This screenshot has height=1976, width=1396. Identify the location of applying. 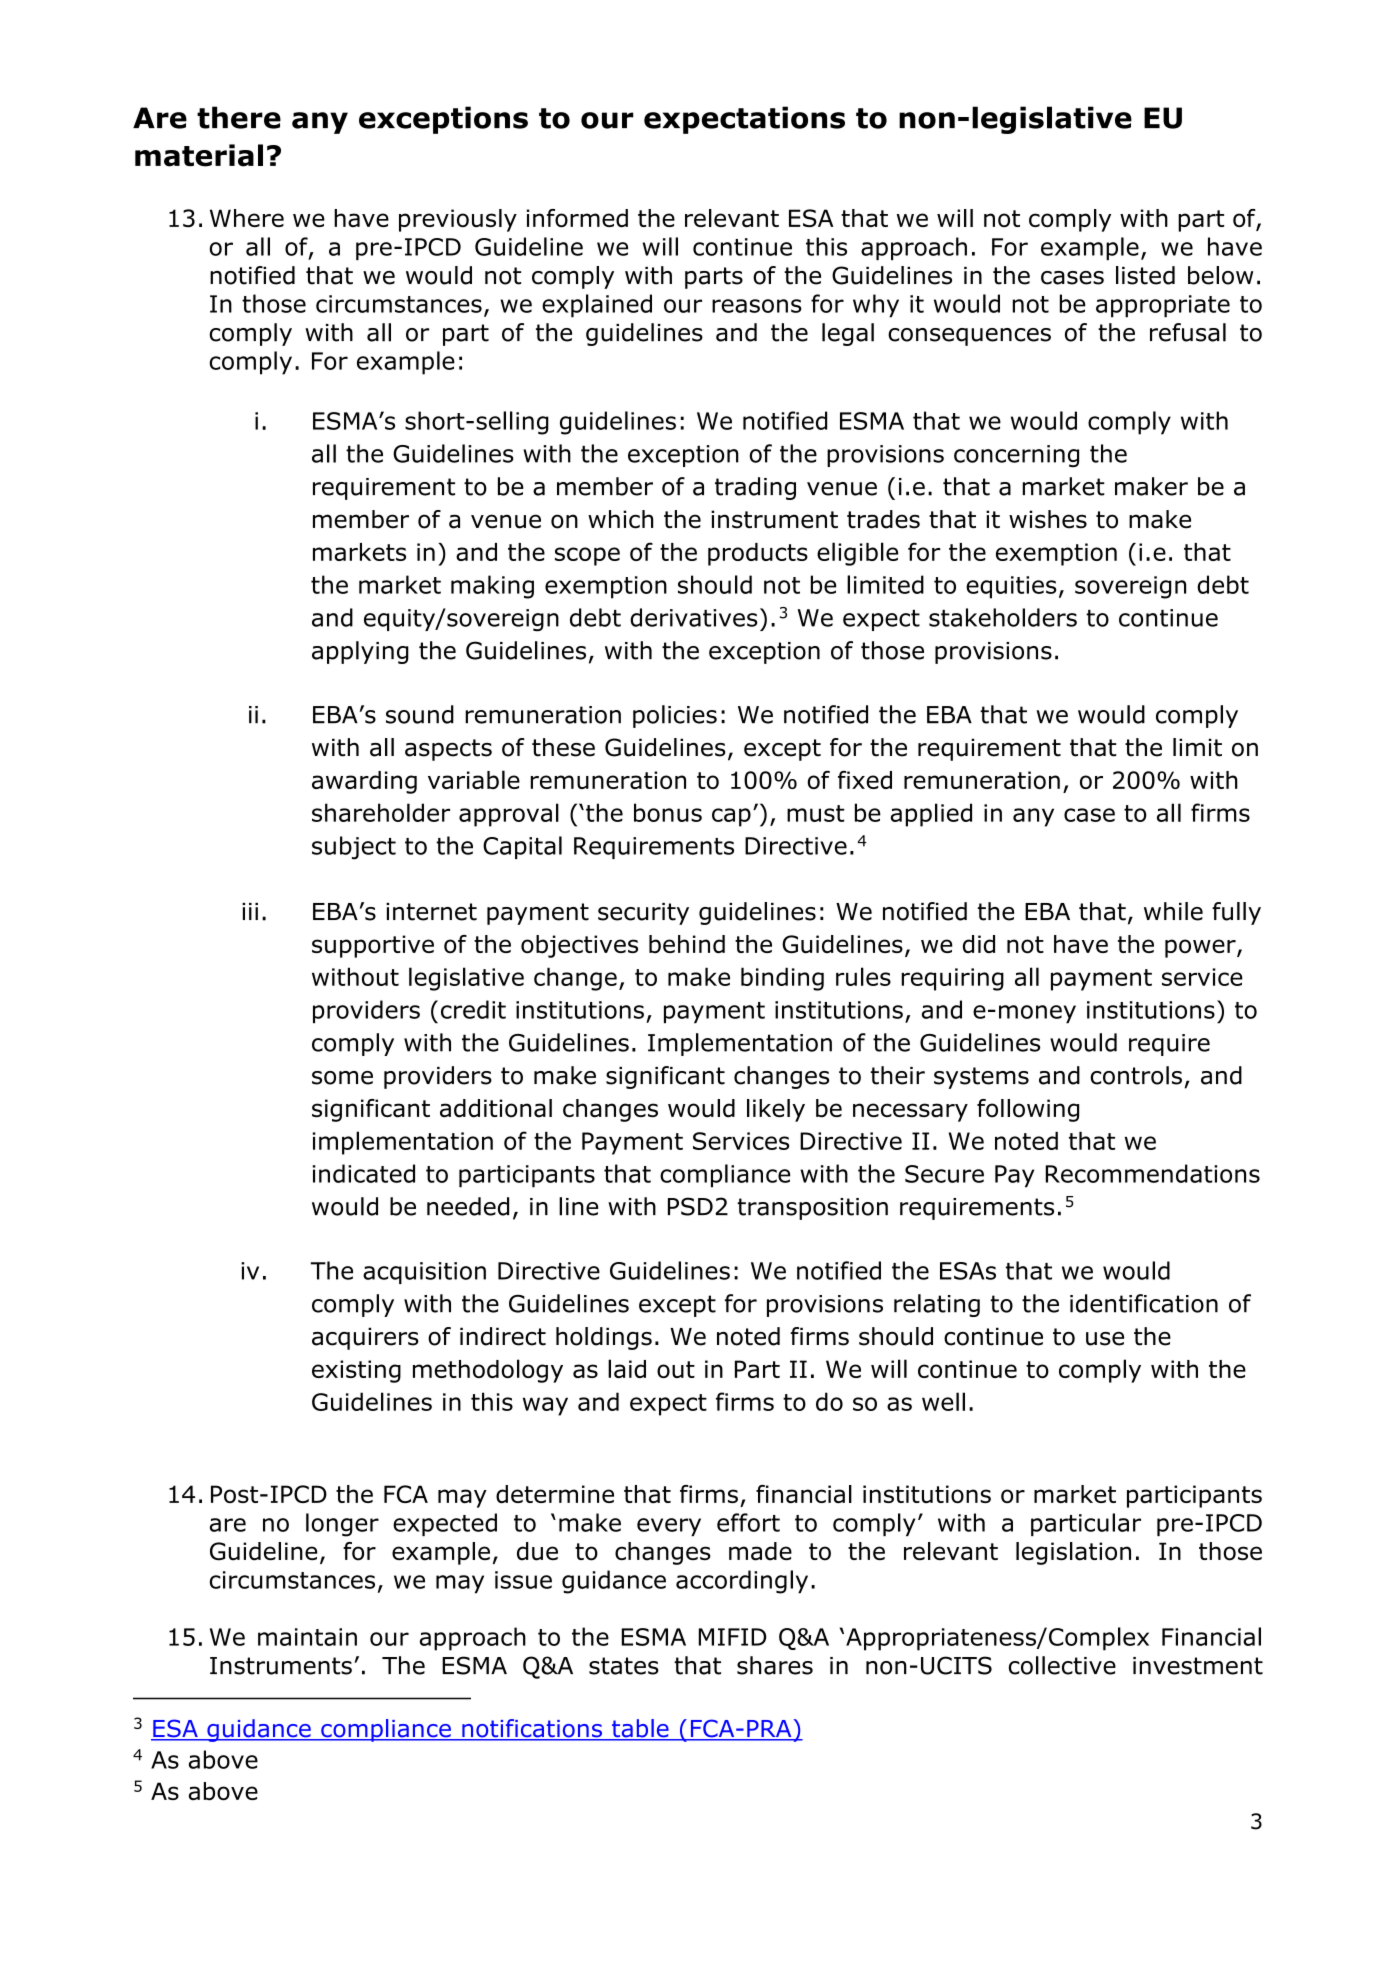
(360, 652).
